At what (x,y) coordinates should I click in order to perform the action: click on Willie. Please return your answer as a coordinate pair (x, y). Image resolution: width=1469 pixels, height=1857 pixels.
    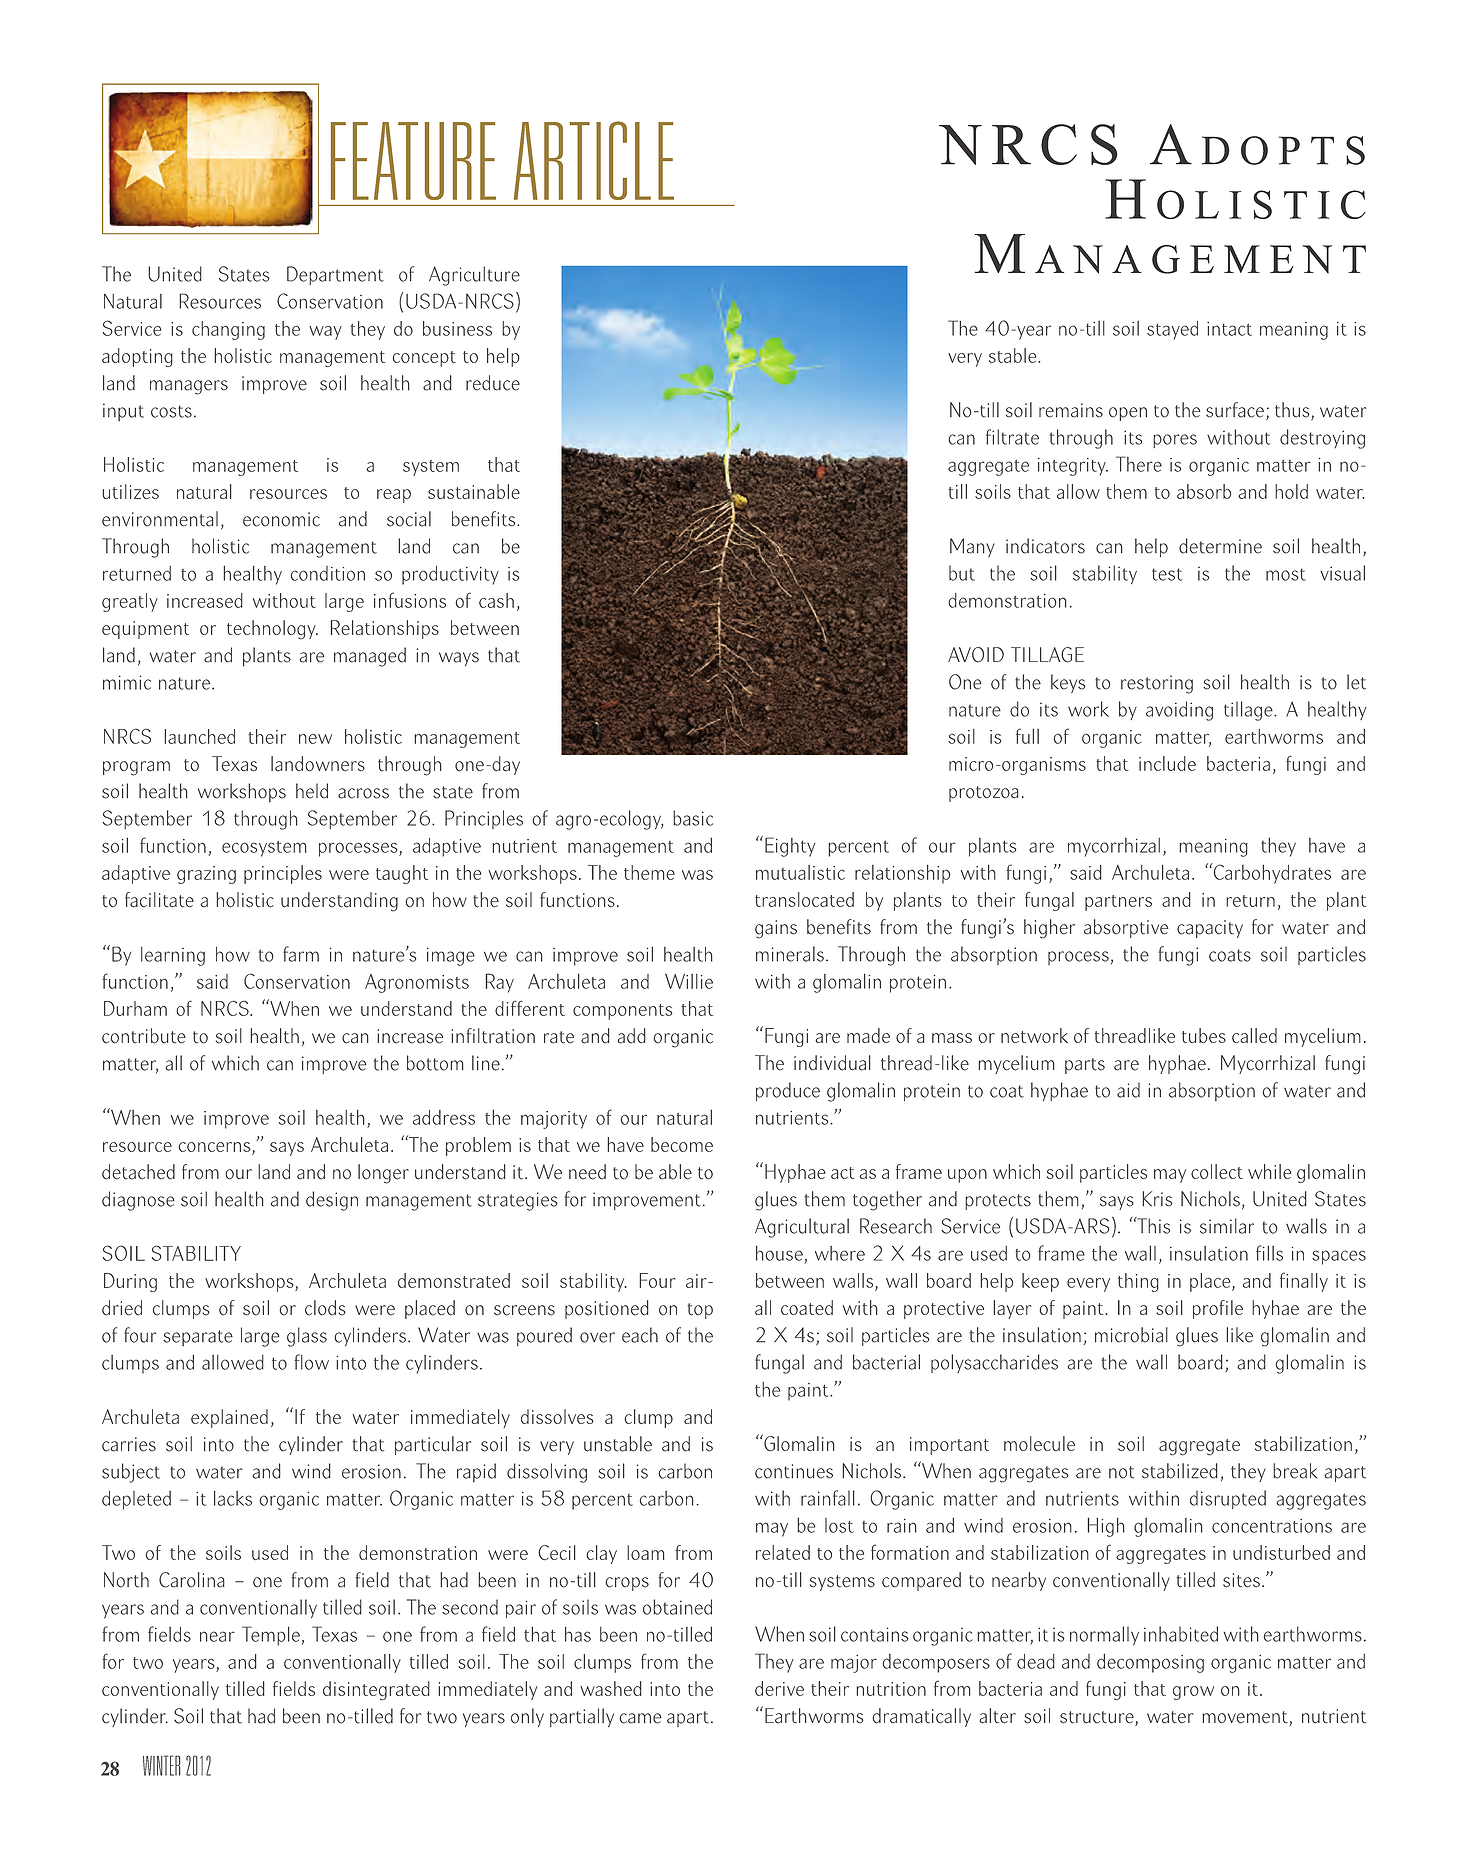
    Looking at the image, I should click on (689, 981).
